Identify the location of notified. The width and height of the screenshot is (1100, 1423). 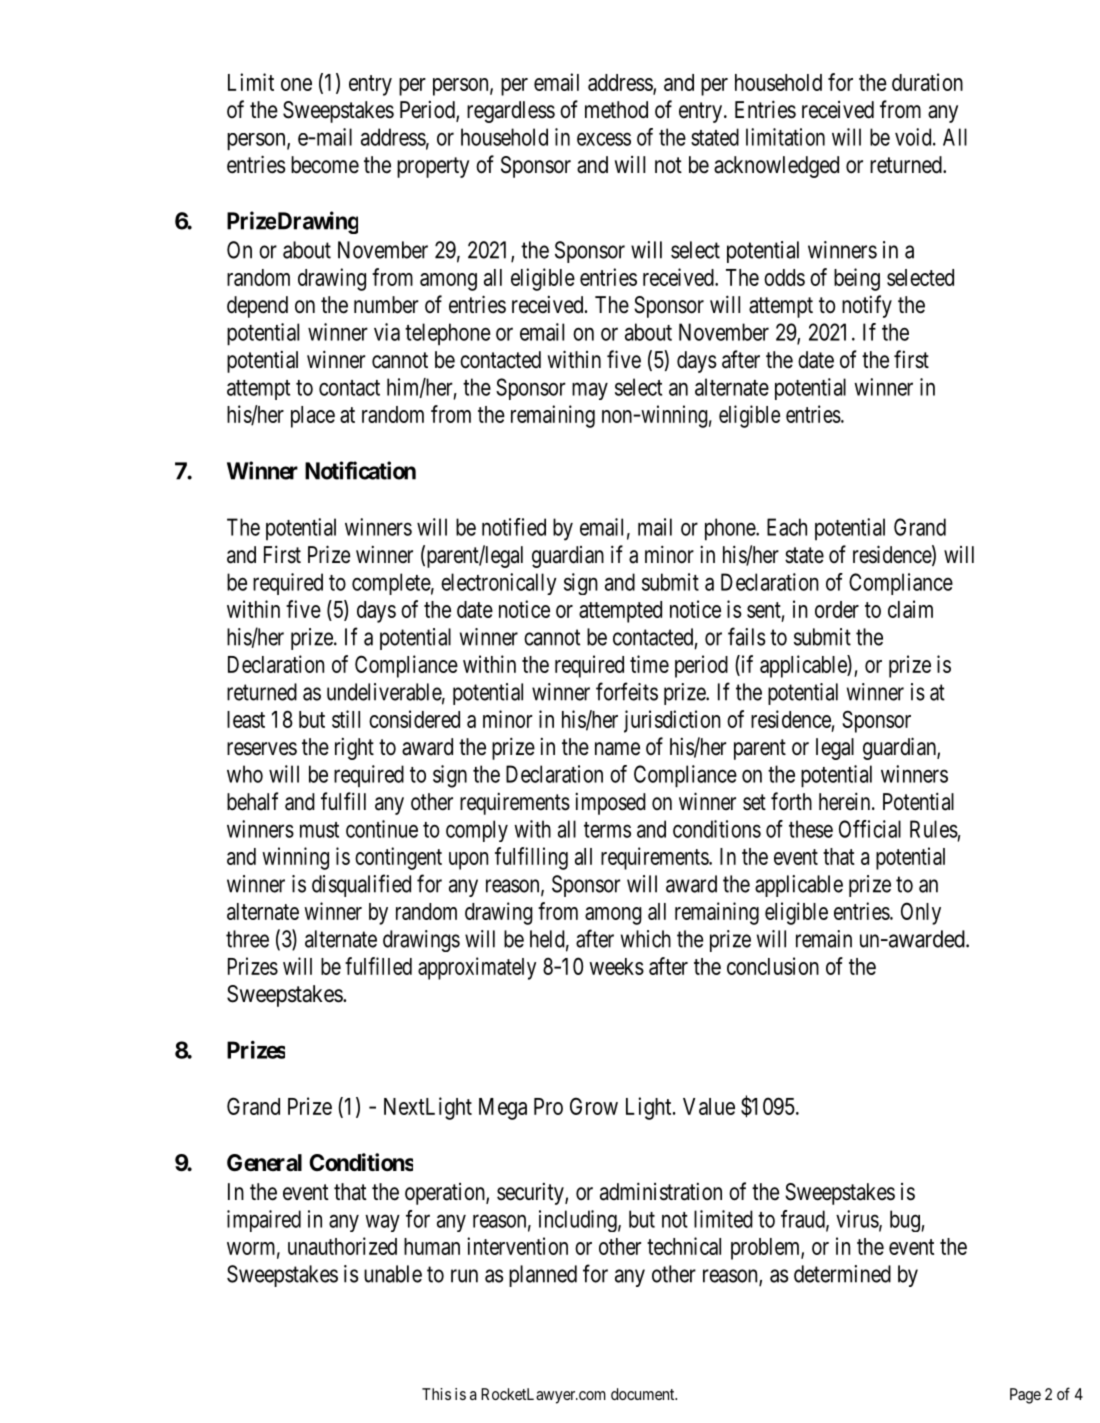
(514, 527).
